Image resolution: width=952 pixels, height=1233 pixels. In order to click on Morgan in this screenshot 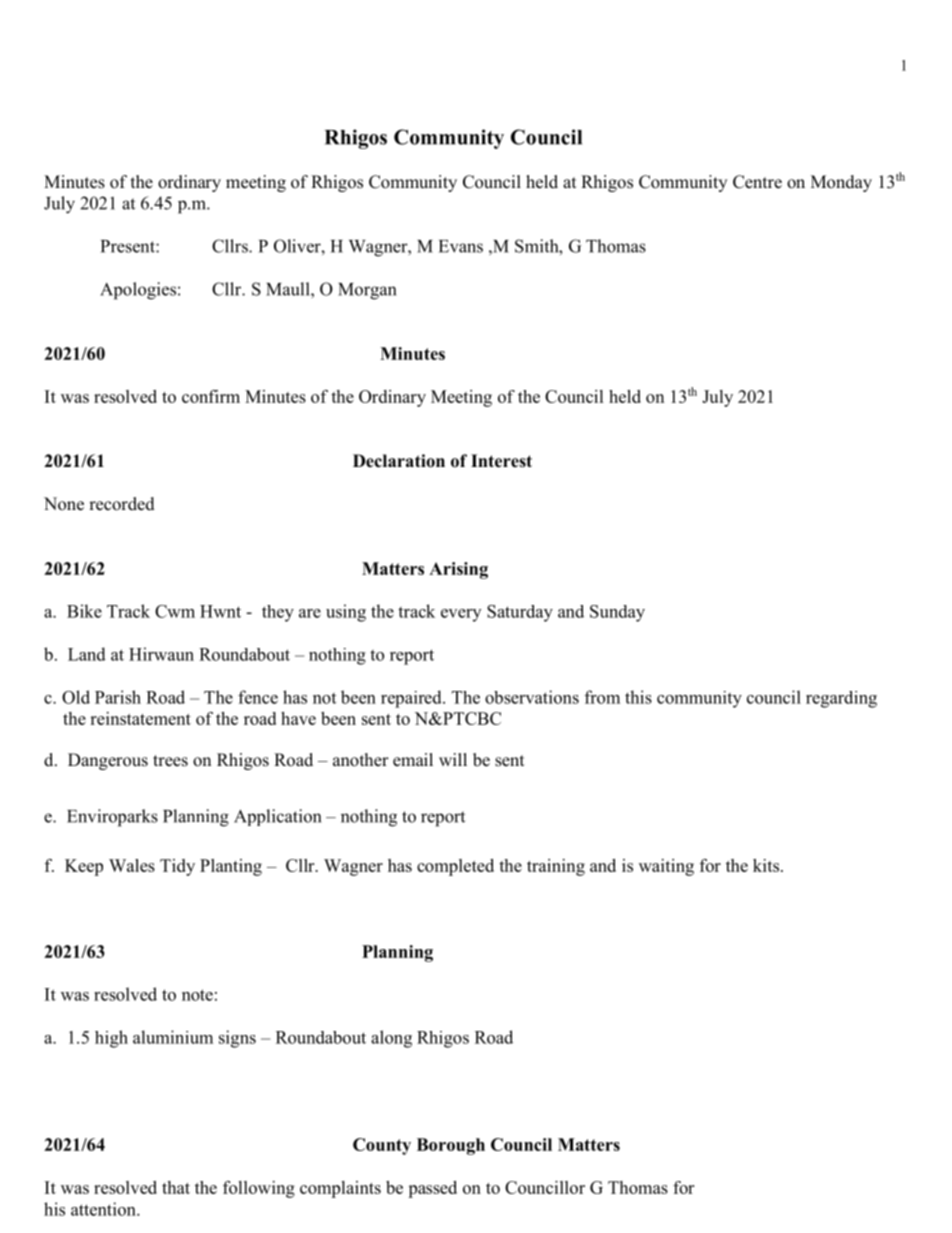, I will do `click(367, 291)`.
